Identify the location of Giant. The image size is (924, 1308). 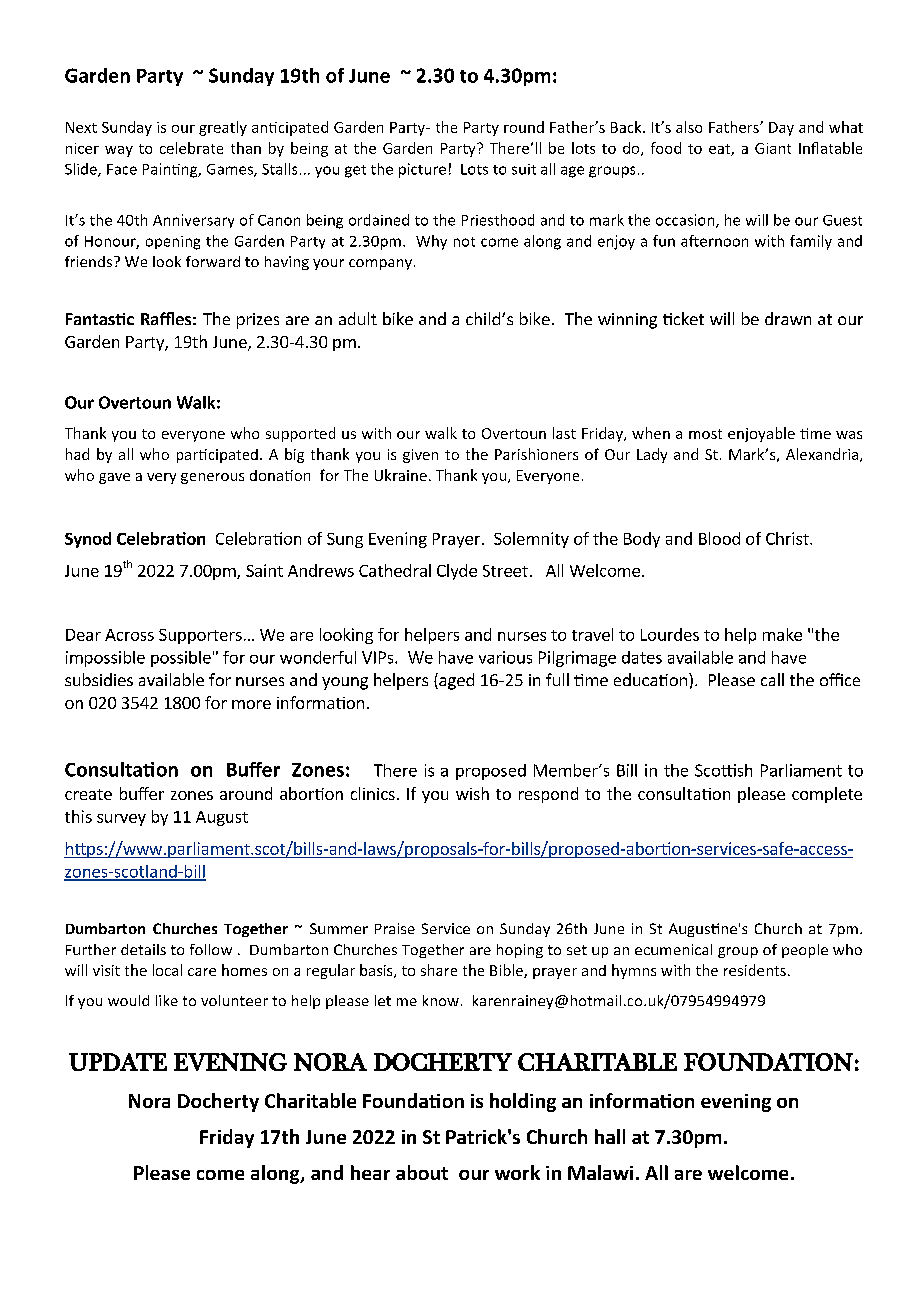
(773, 148).
